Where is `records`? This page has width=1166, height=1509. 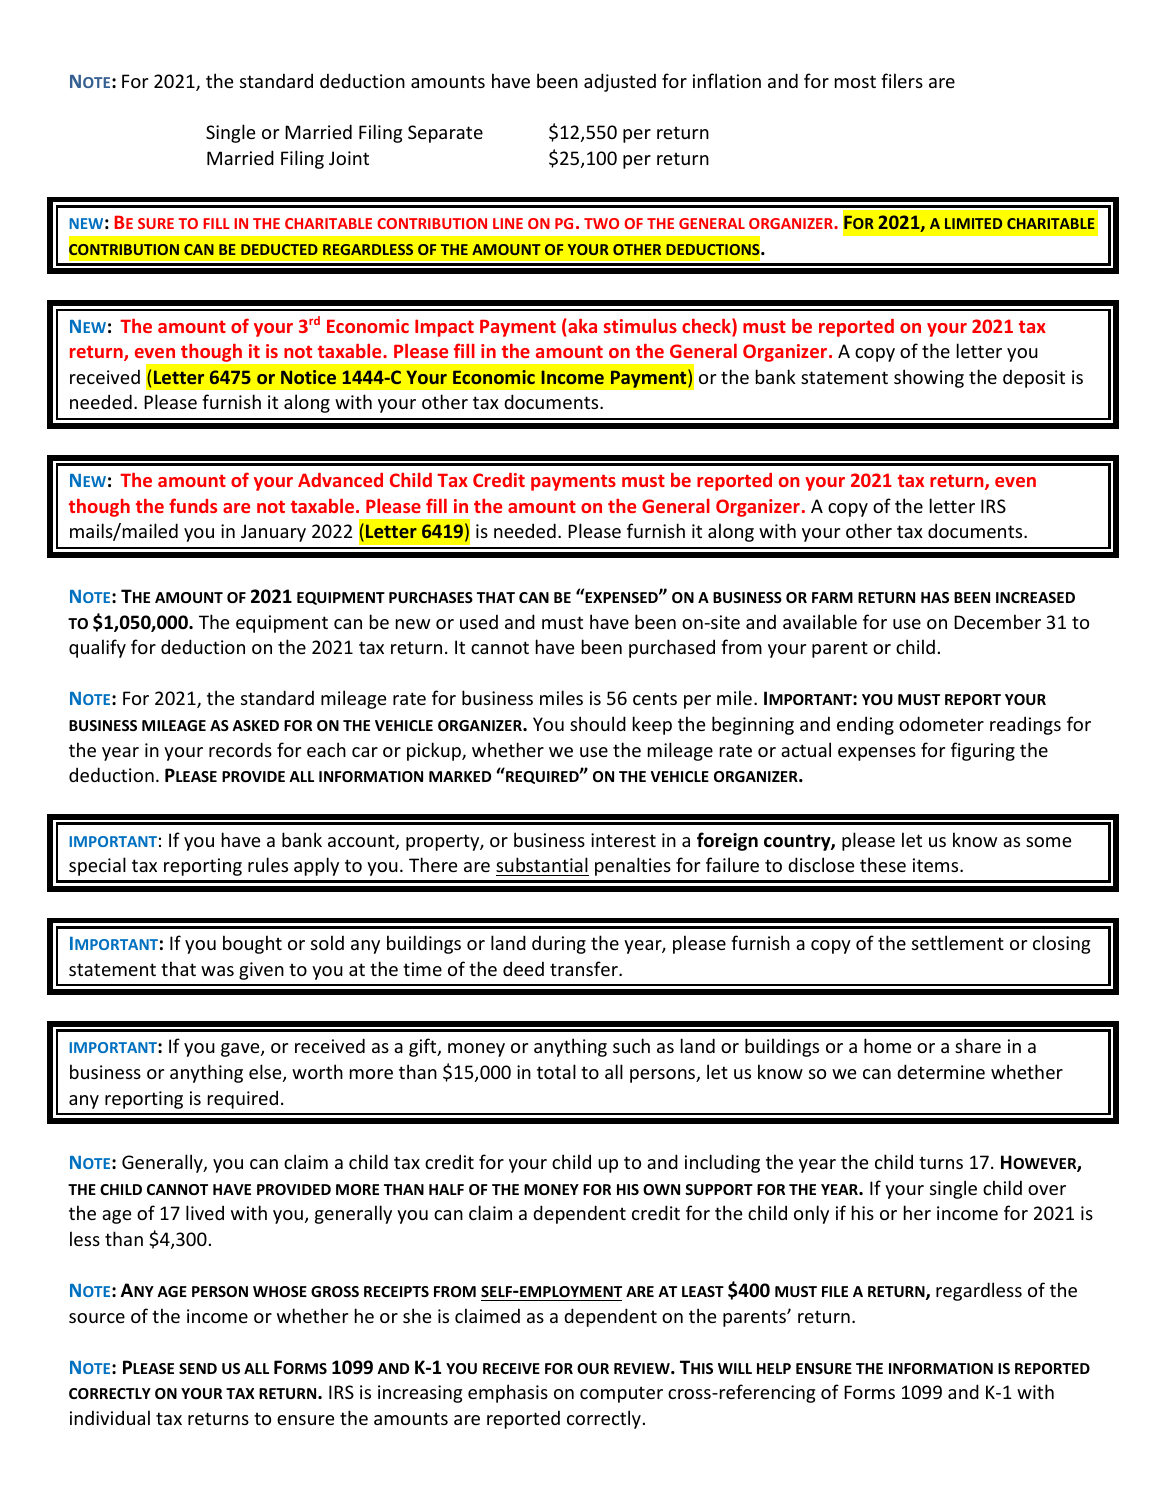
records is located at coordinates (240, 749).
